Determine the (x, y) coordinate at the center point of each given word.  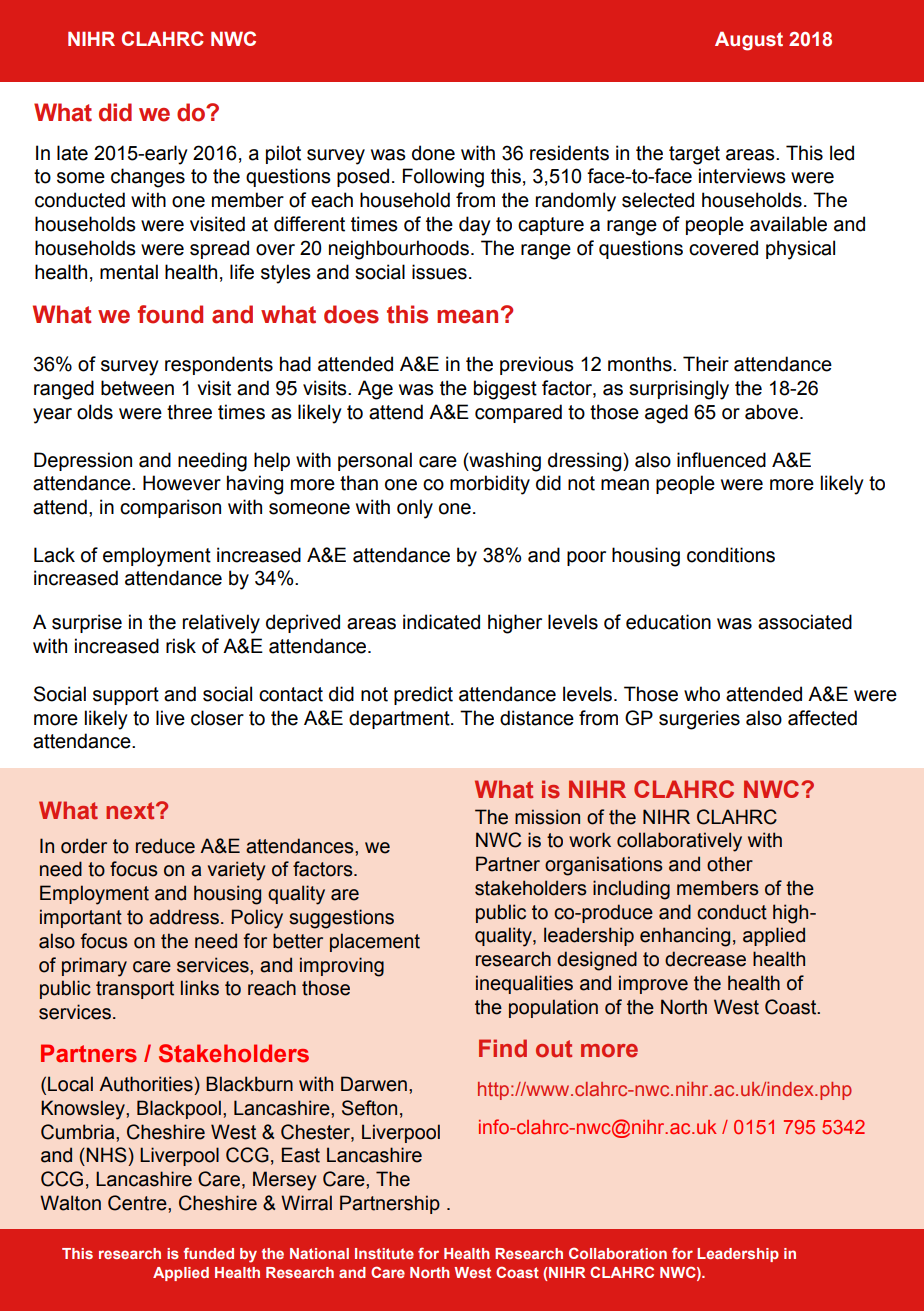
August (749, 41)
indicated (441, 622)
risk (181, 646)
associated (805, 622)
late (72, 153)
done (433, 153)
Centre (138, 1203)
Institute (384, 1253)
